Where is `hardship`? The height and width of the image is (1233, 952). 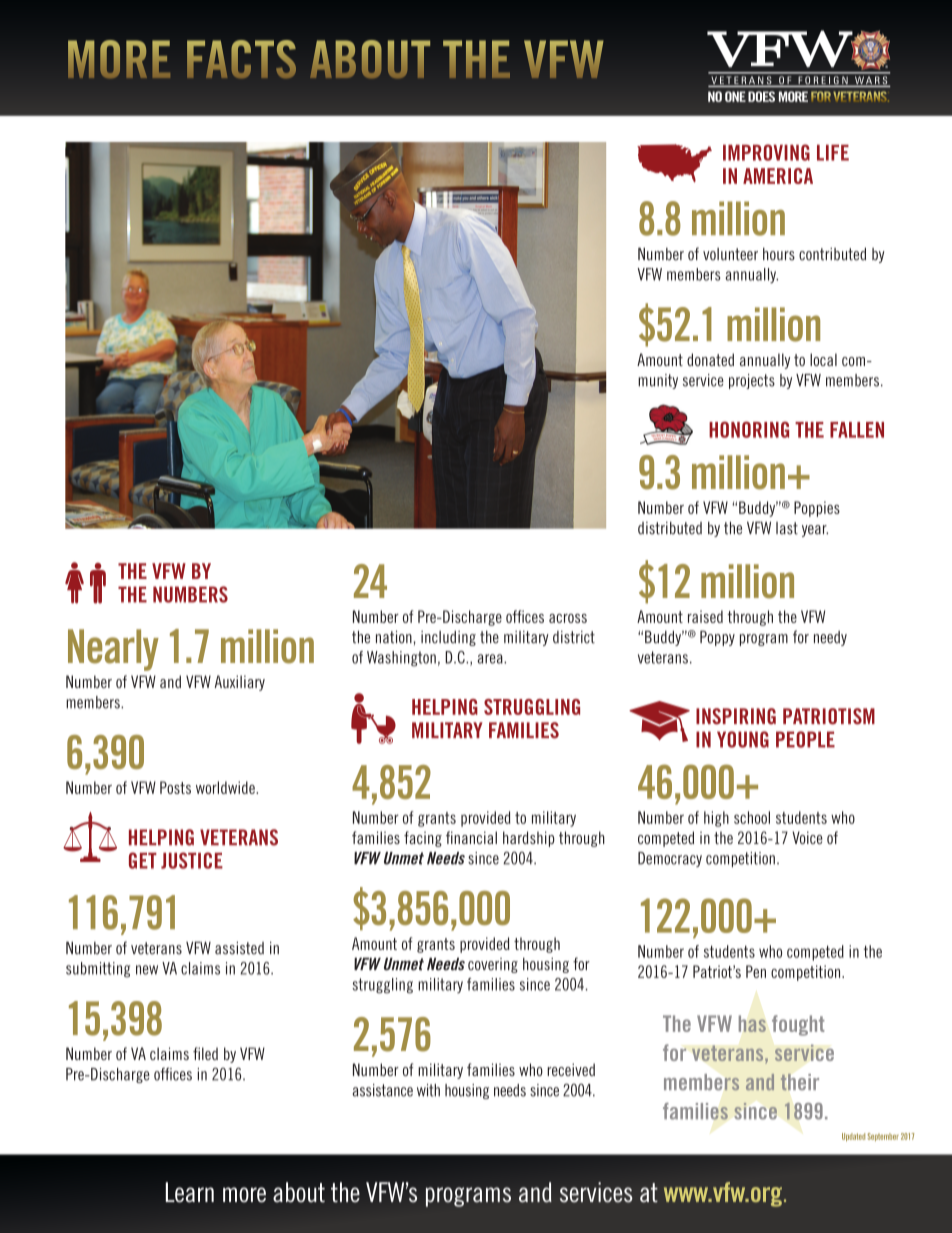
hardship is located at coordinates (529, 839).
